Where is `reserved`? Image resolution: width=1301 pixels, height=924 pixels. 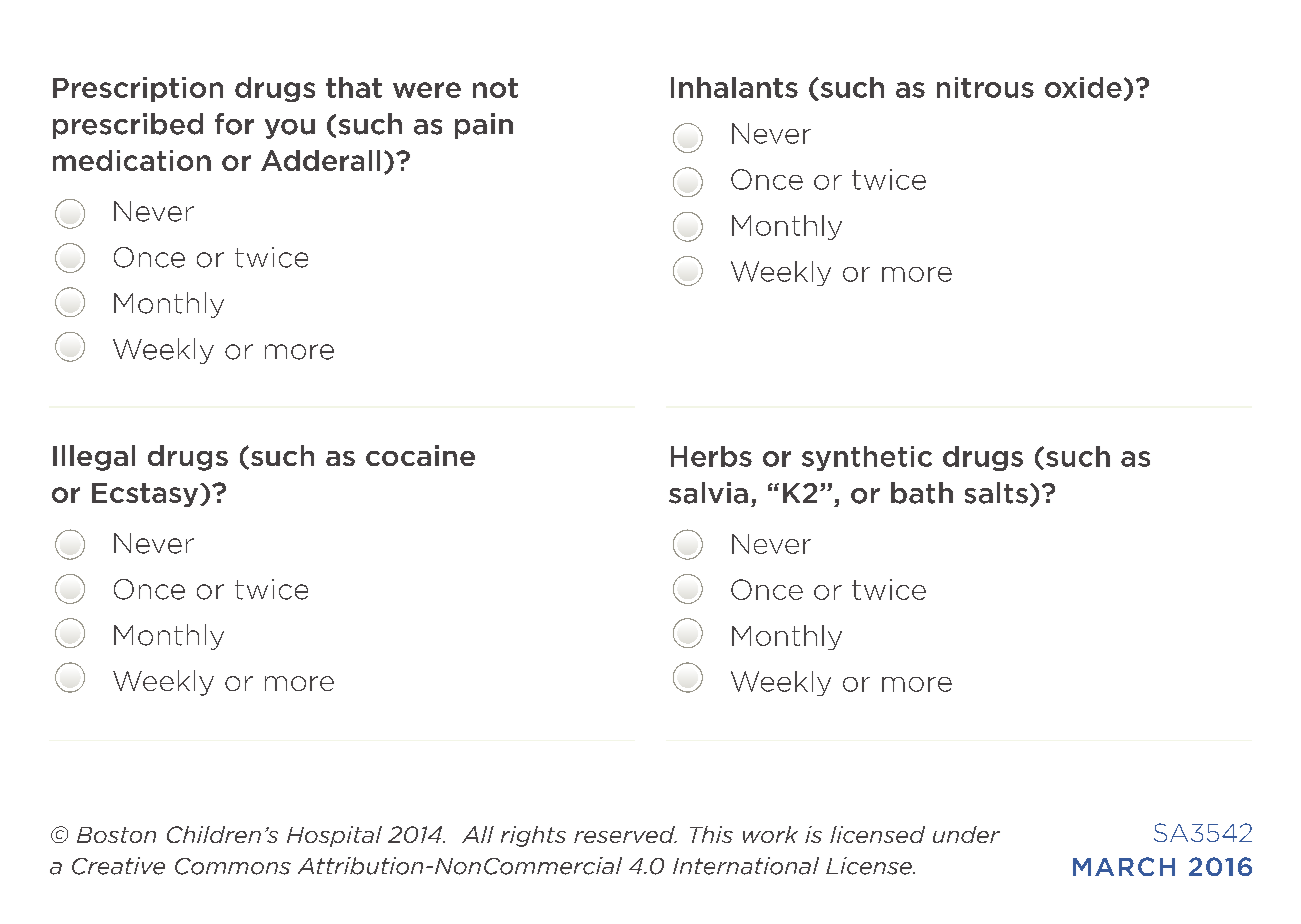
reserved is located at coordinates (625, 834).
